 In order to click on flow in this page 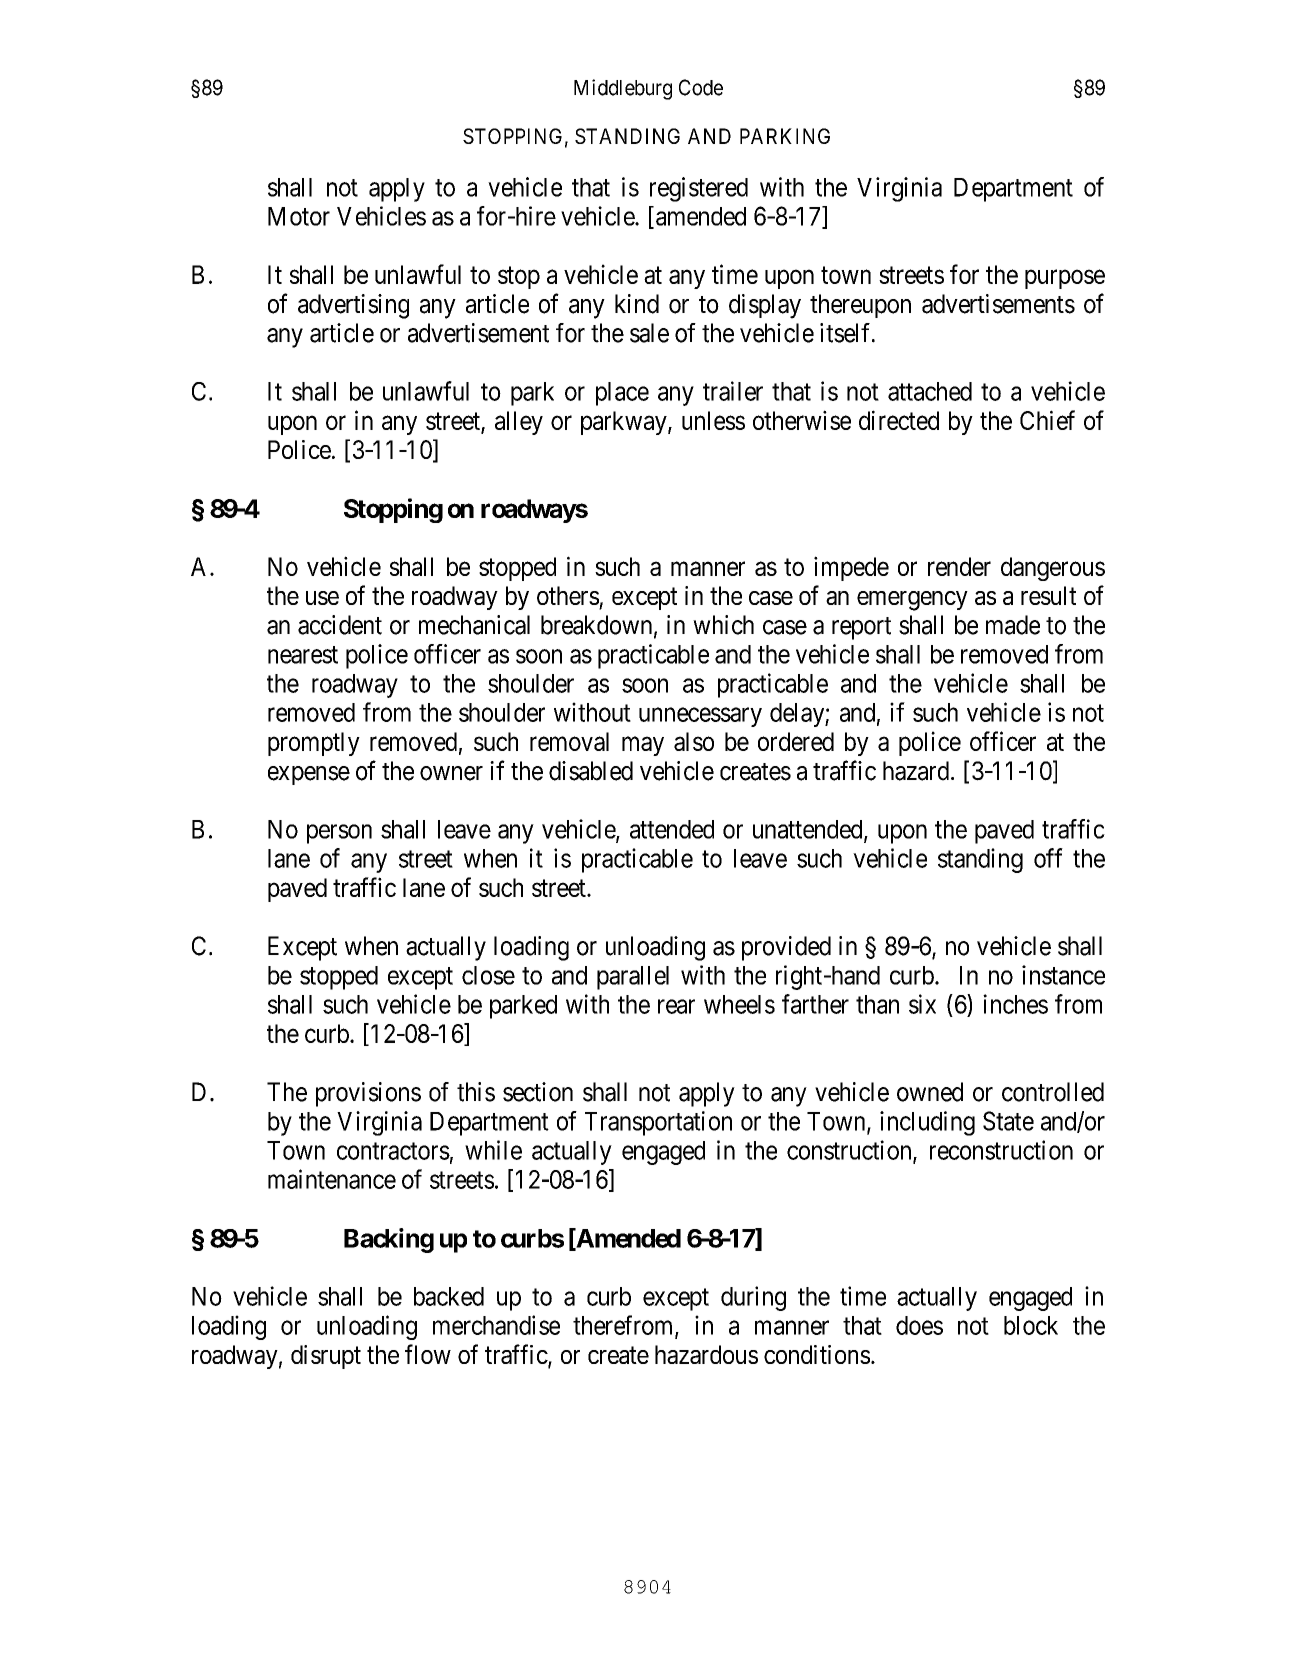, I will do `click(428, 1354)`.
